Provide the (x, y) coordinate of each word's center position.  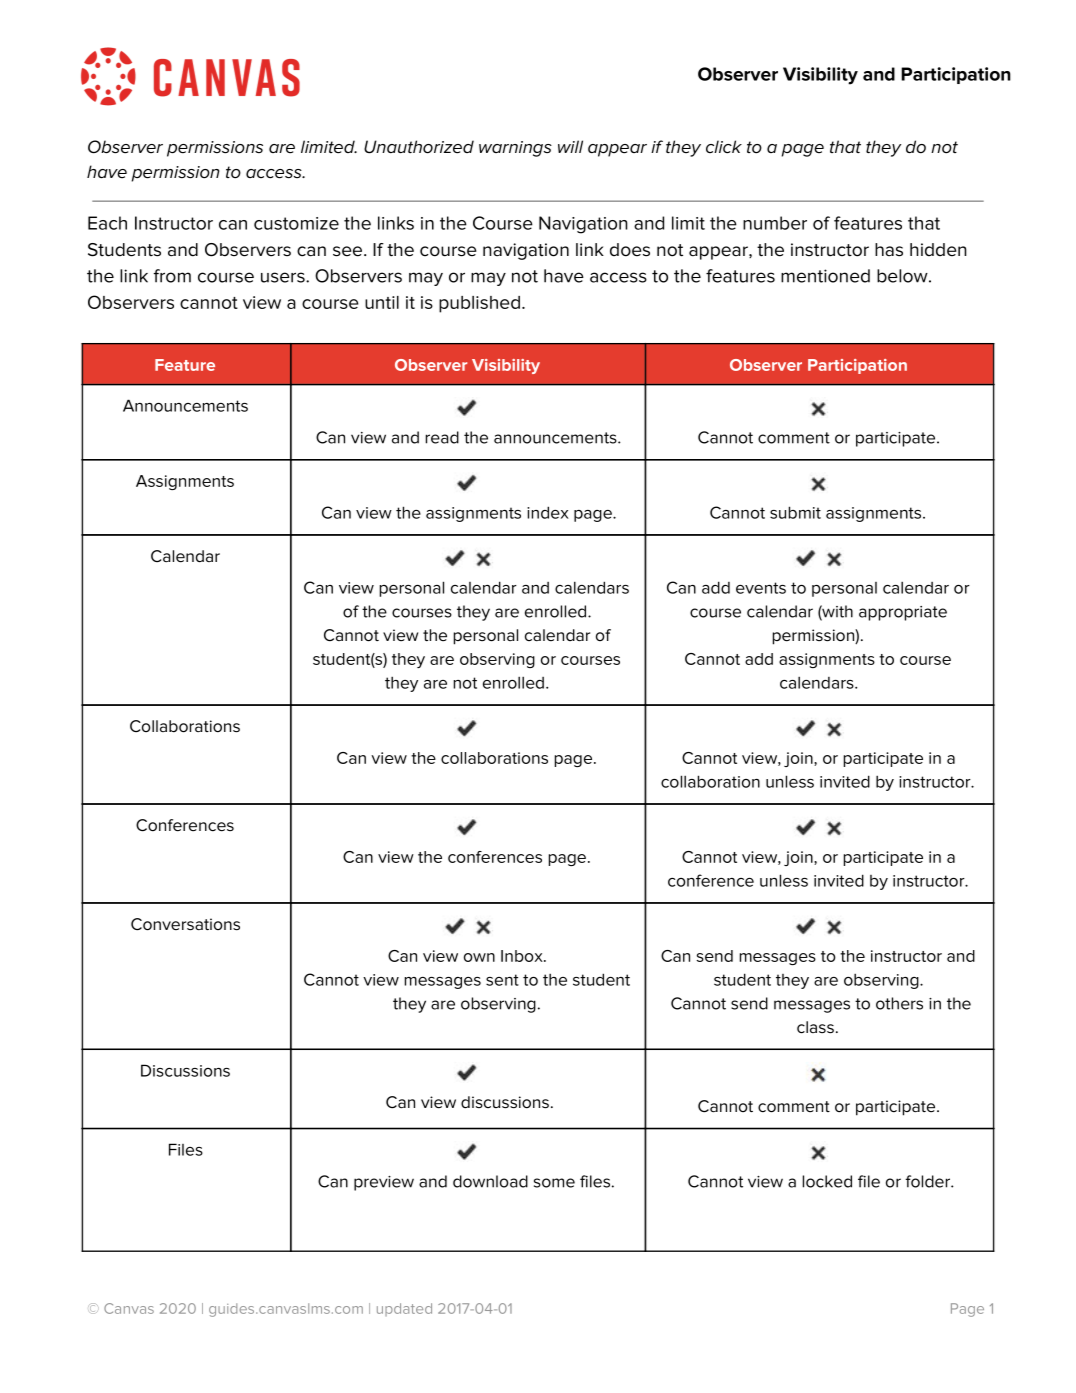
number (775, 223)
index (548, 512)
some (554, 1183)
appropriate (903, 613)
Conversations (185, 924)
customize (296, 223)
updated (404, 1309)
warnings (515, 149)
